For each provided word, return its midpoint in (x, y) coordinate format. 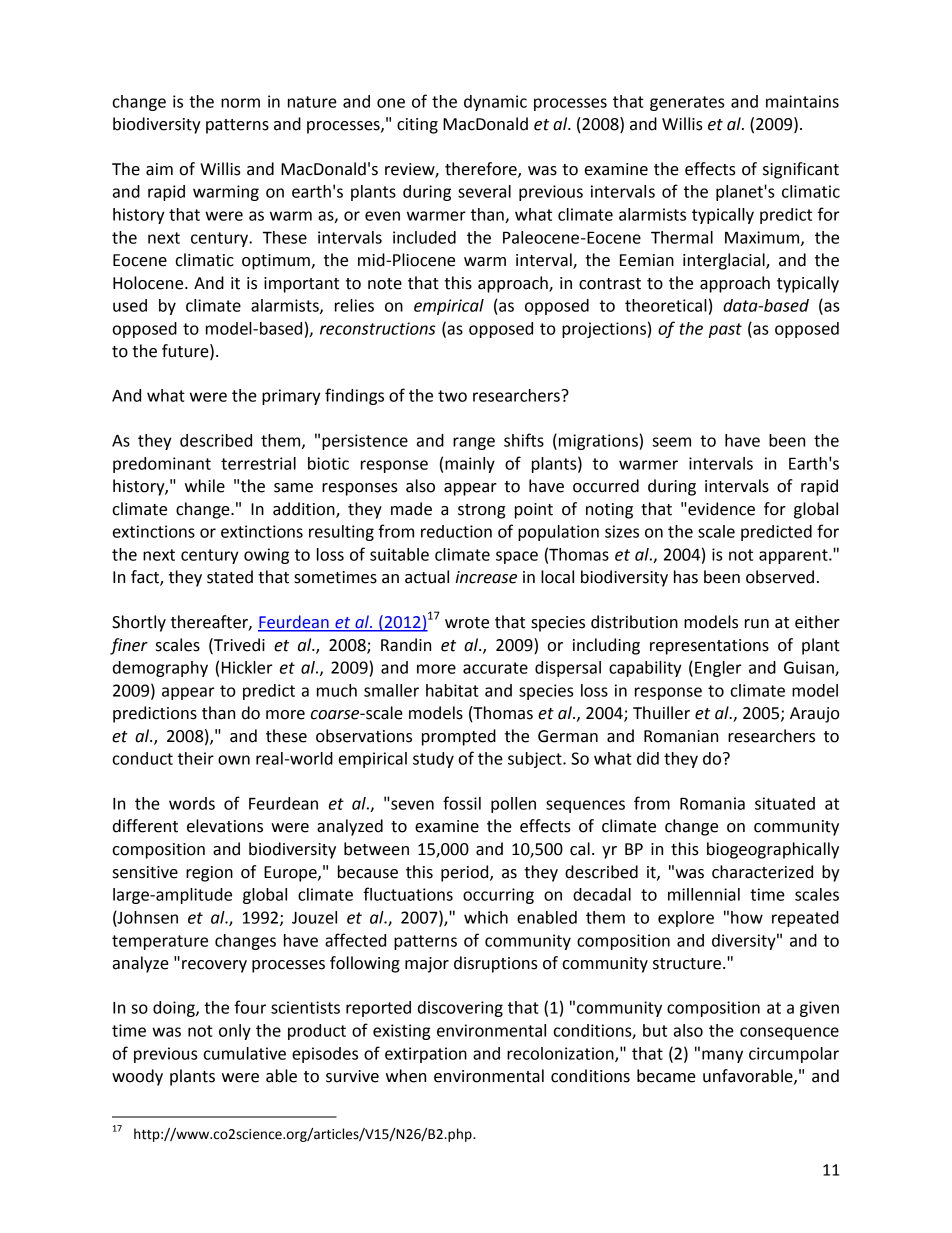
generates (687, 103)
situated (785, 803)
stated (230, 577)
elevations (225, 826)
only (235, 1032)
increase (486, 577)
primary (291, 397)
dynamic (495, 103)
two (452, 396)
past (725, 330)
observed (780, 577)
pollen (513, 805)
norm (240, 103)
